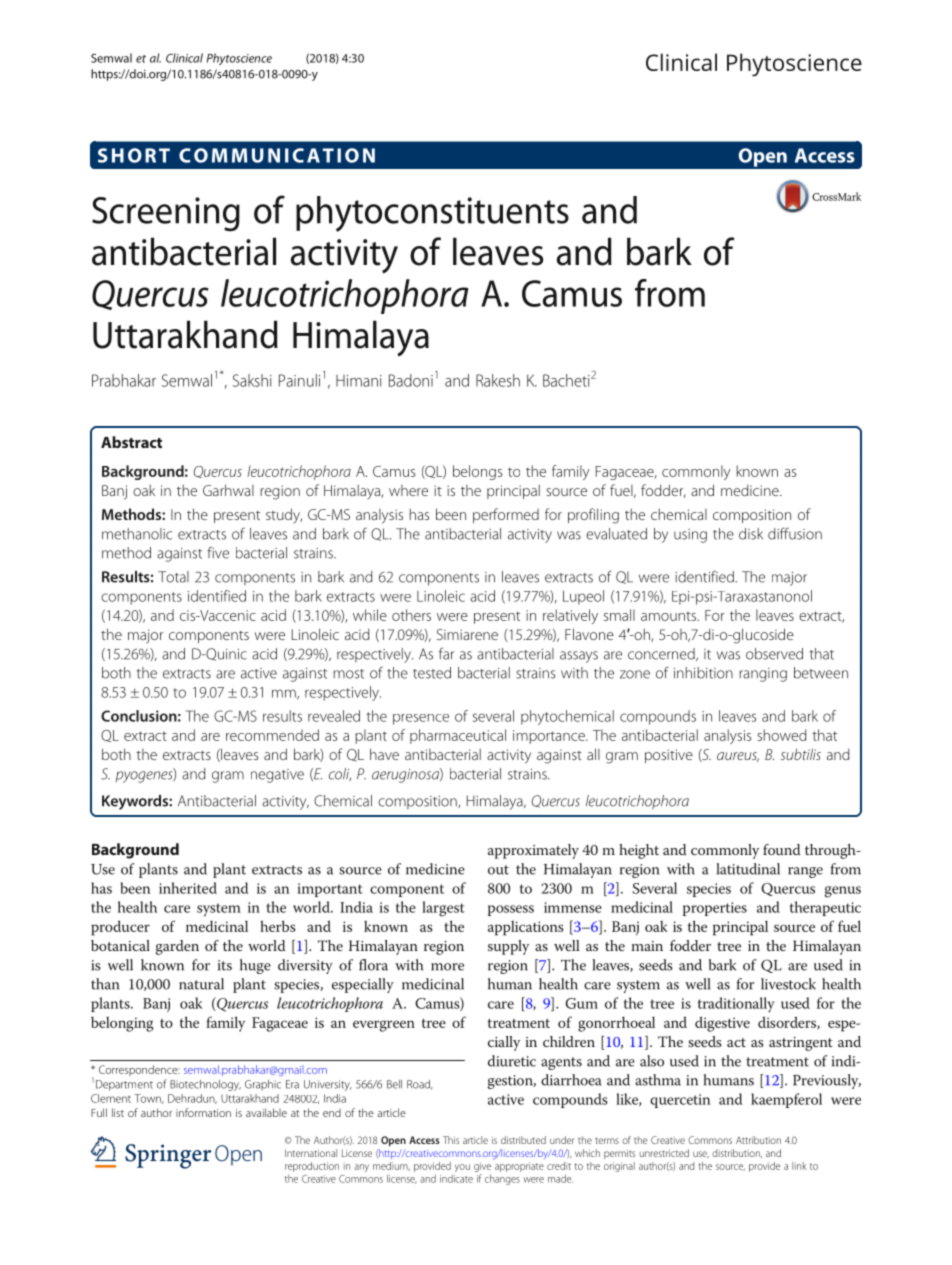  Describe the element at coordinates (451, 1140) in the document. I see `This` at that location.
